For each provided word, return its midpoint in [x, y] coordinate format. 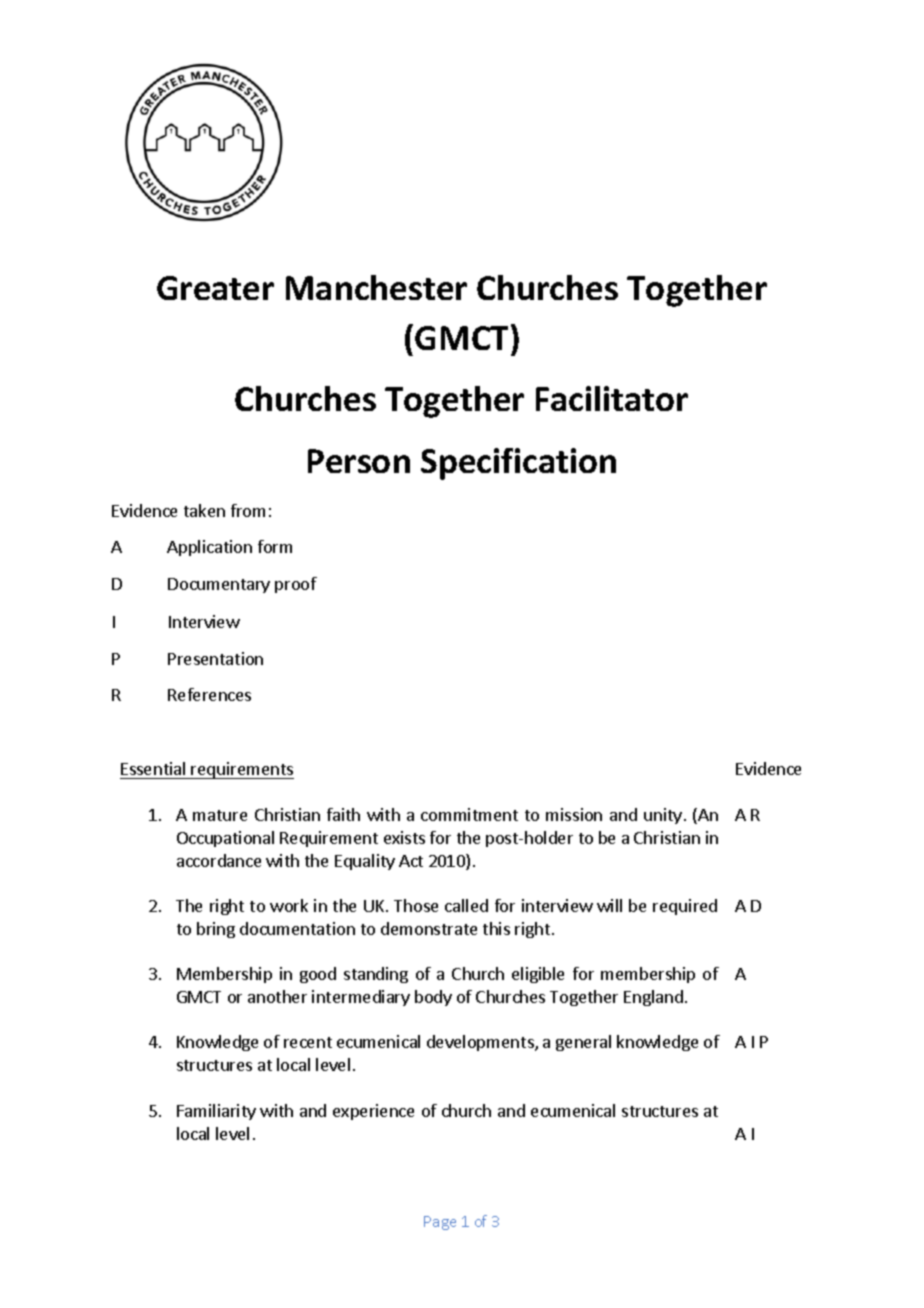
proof [296, 585]
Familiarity [216, 1112]
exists [404, 837]
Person [359, 461]
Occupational [225, 839]
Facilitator [612, 398]
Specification [518, 464]
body [433, 998]
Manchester [376, 287]
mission [574, 814]
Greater [215, 288]
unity [663, 816]
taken [204, 510]
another [277, 996]
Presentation [215, 658]
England [653, 998]
